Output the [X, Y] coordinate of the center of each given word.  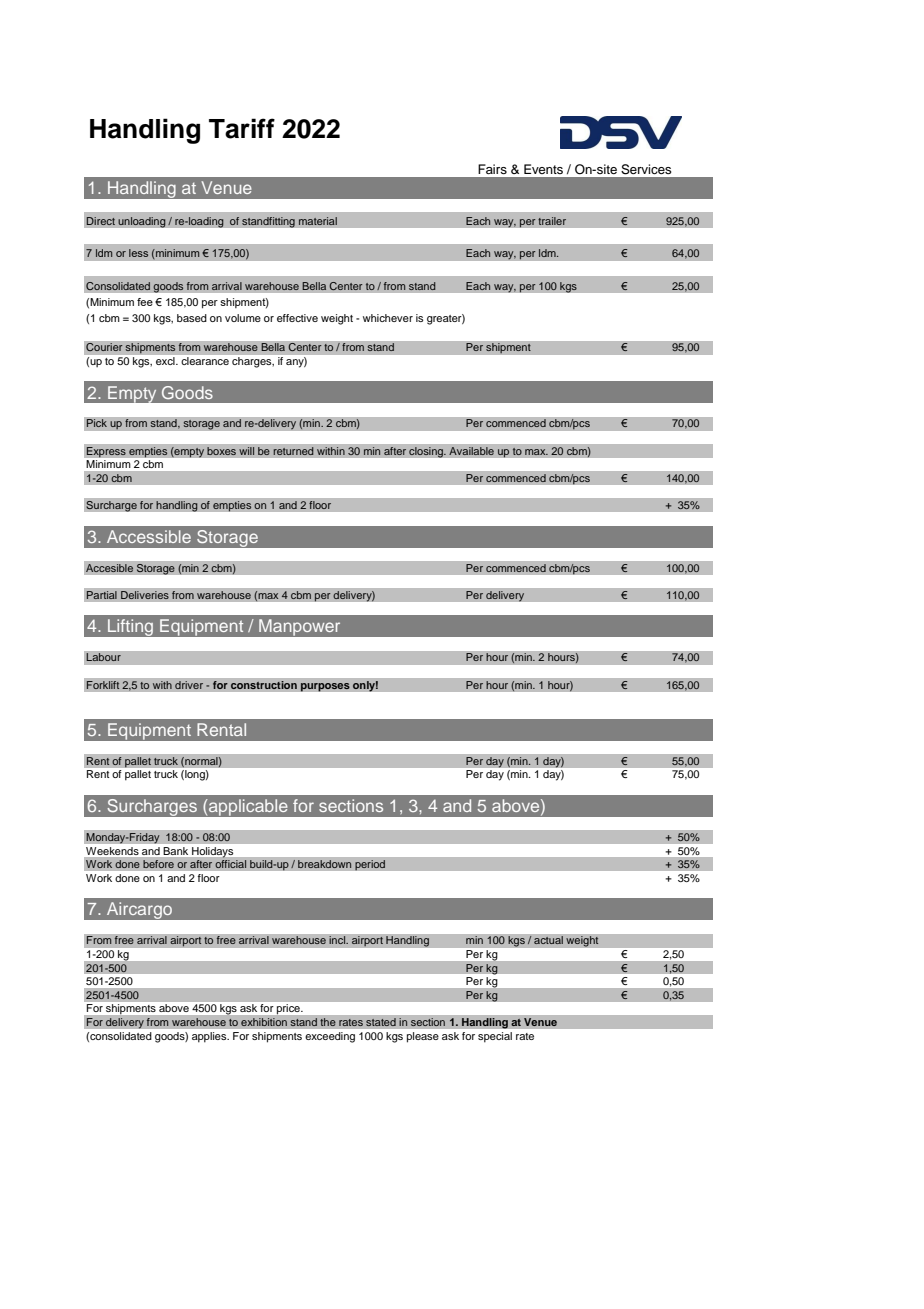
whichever [388, 318]
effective [297, 318]
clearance [205, 361]
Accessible [149, 536]
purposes [325, 687]
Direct [100, 221]
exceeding [330, 1037]
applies [210, 1037]
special [495, 1037]
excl [166, 361]
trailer [552, 221]
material [317, 221]
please [423, 1037]
